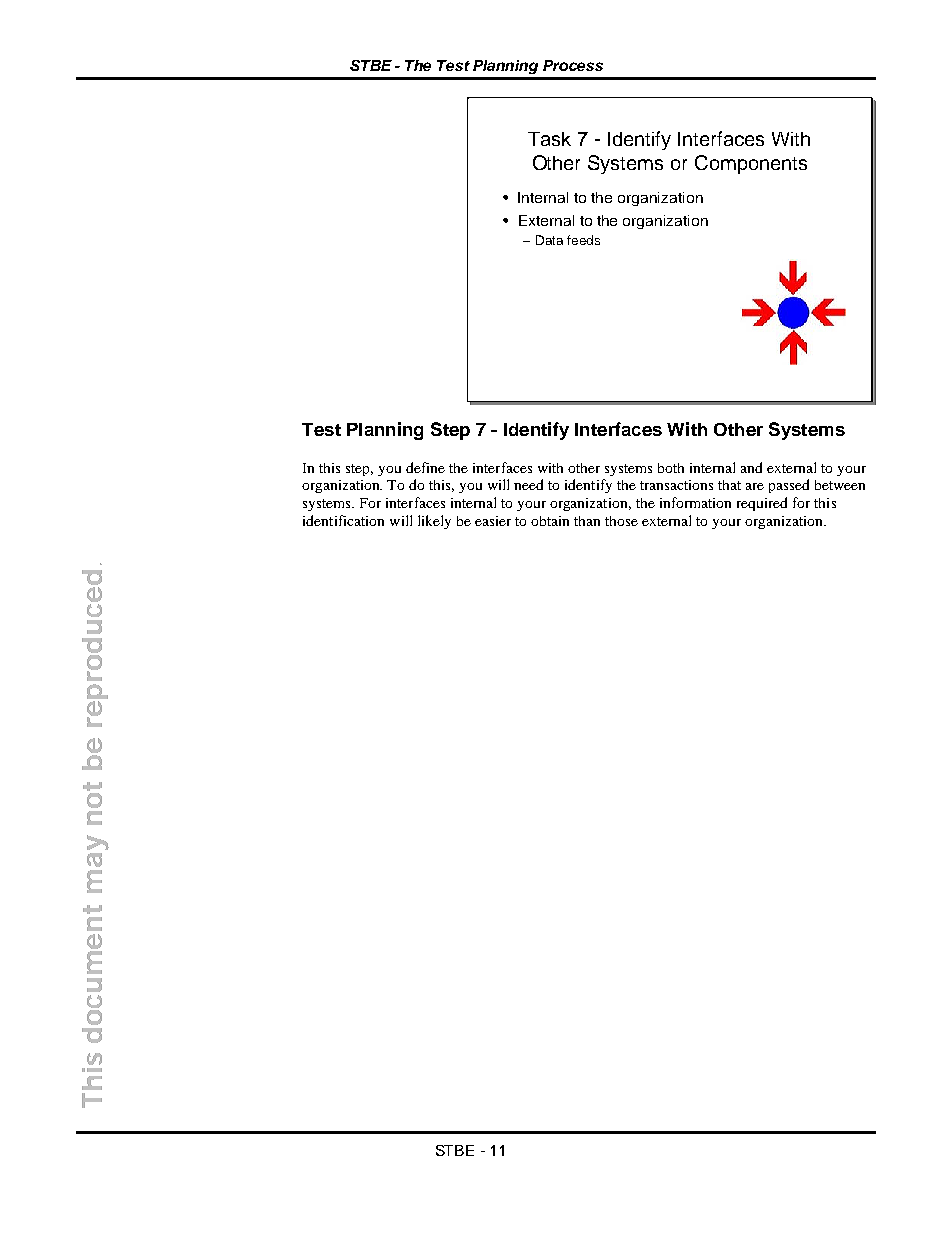 This image has width=952, height=1233. What do you see at coordinates (587, 521) in the image?
I see `than` at bounding box center [587, 521].
